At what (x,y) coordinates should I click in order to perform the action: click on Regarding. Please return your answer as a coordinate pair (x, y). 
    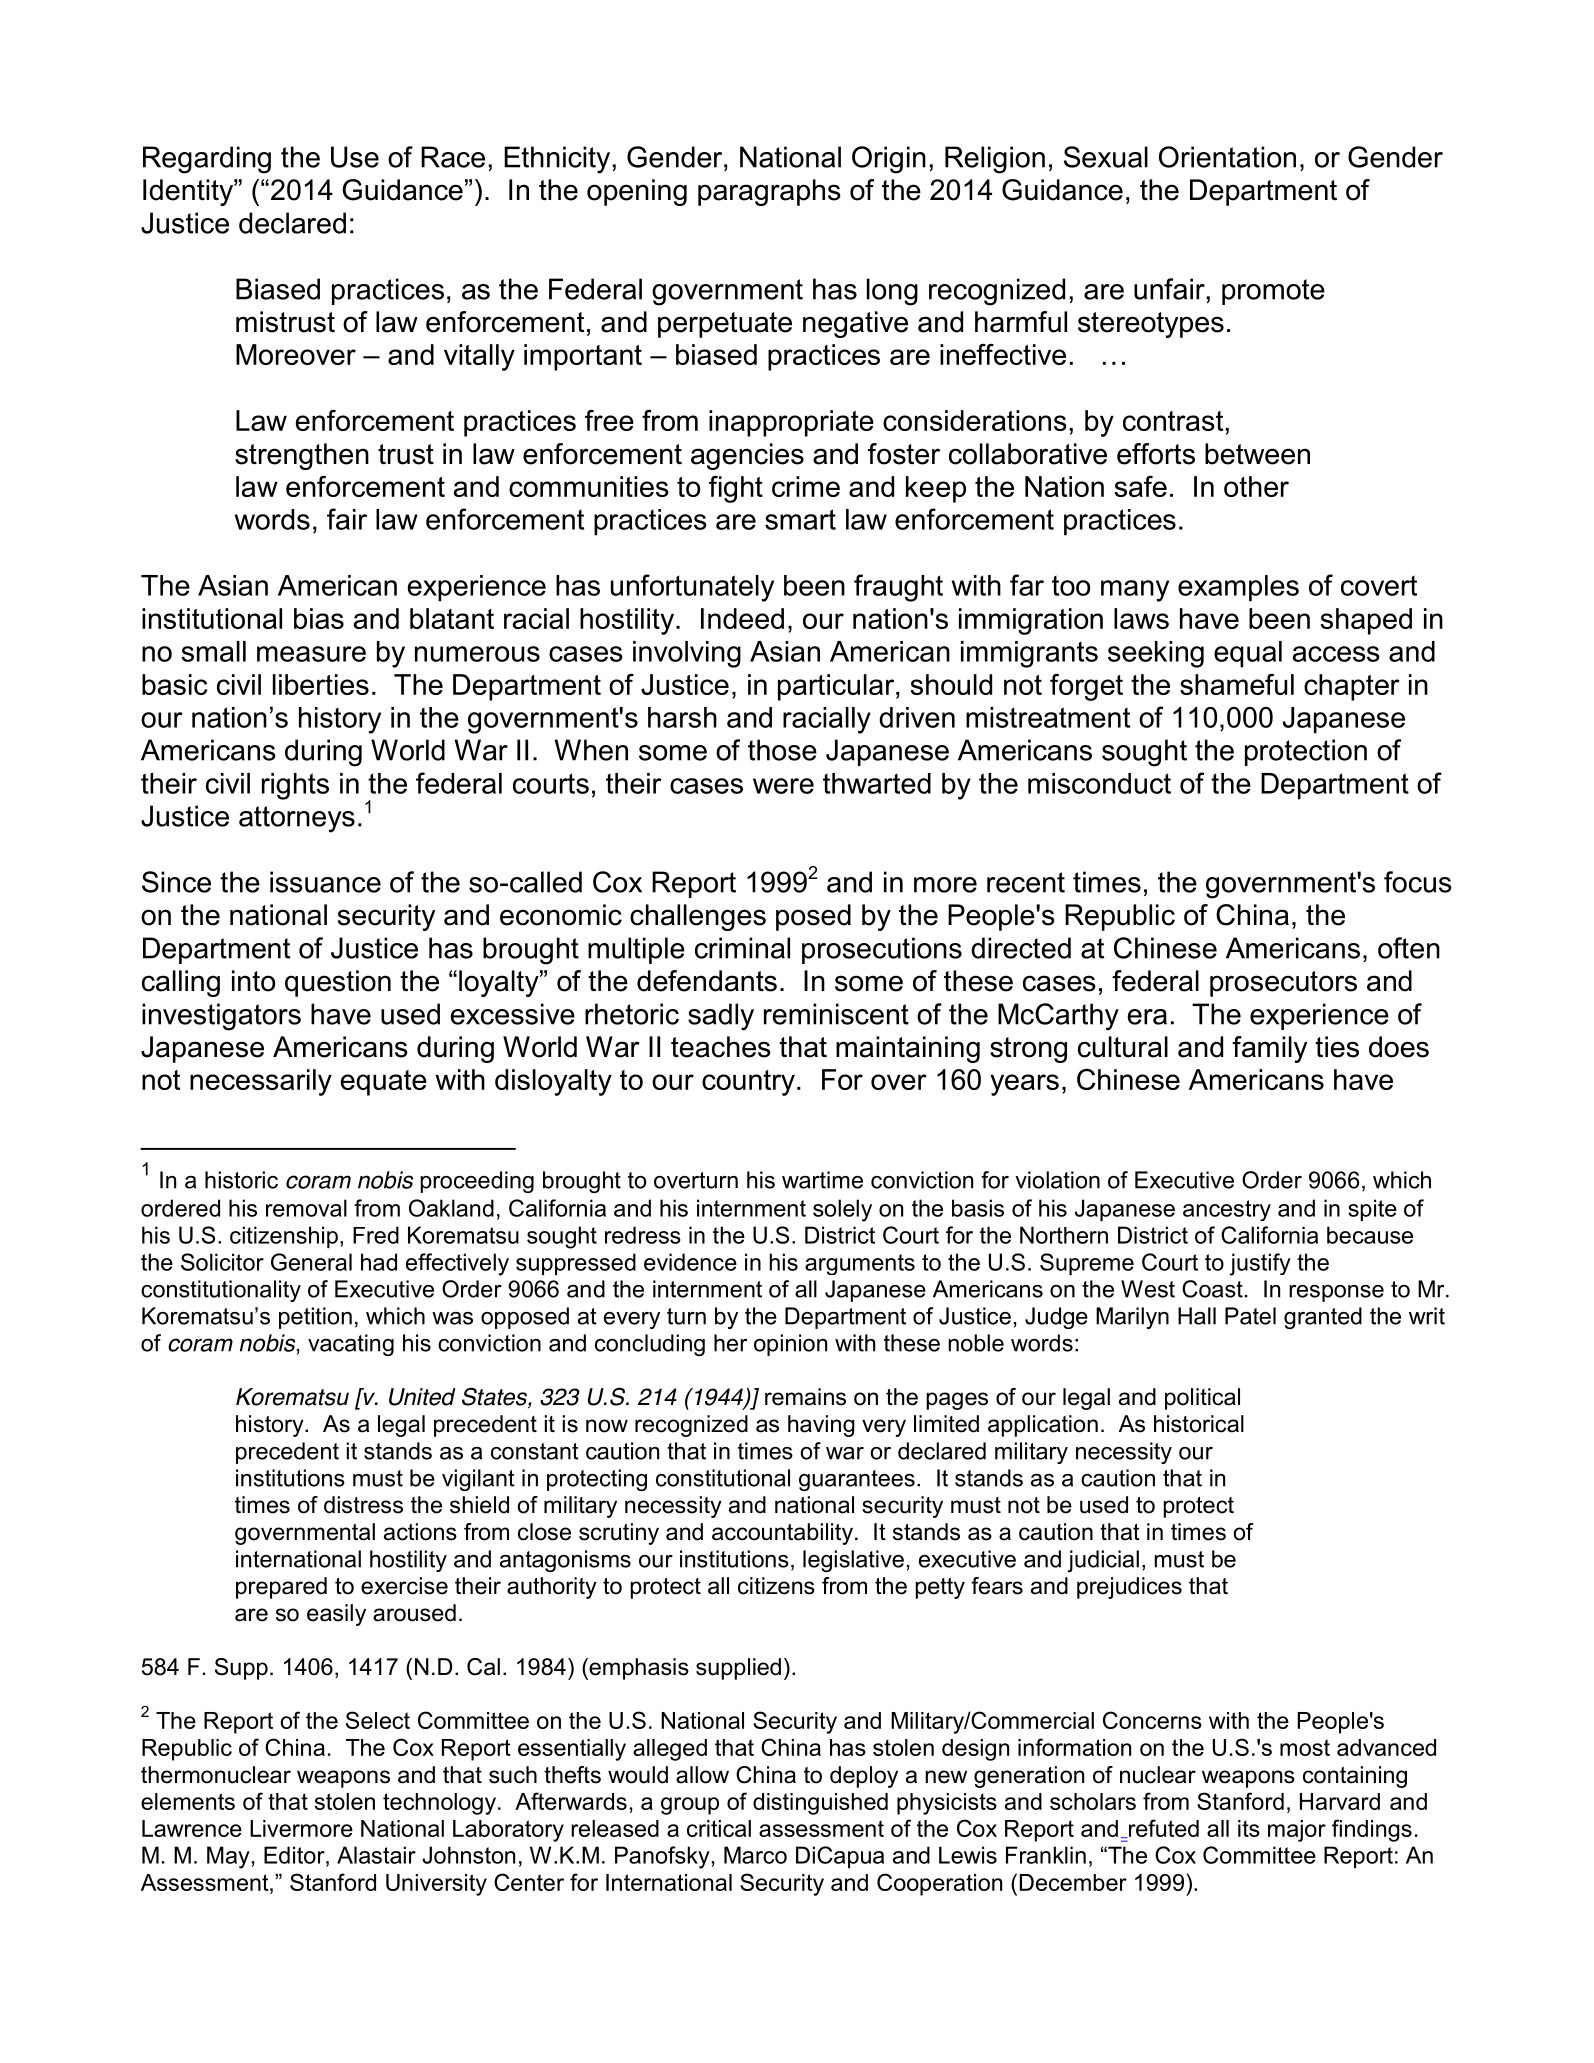
    Looking at the image, I should click on (207, 160).
